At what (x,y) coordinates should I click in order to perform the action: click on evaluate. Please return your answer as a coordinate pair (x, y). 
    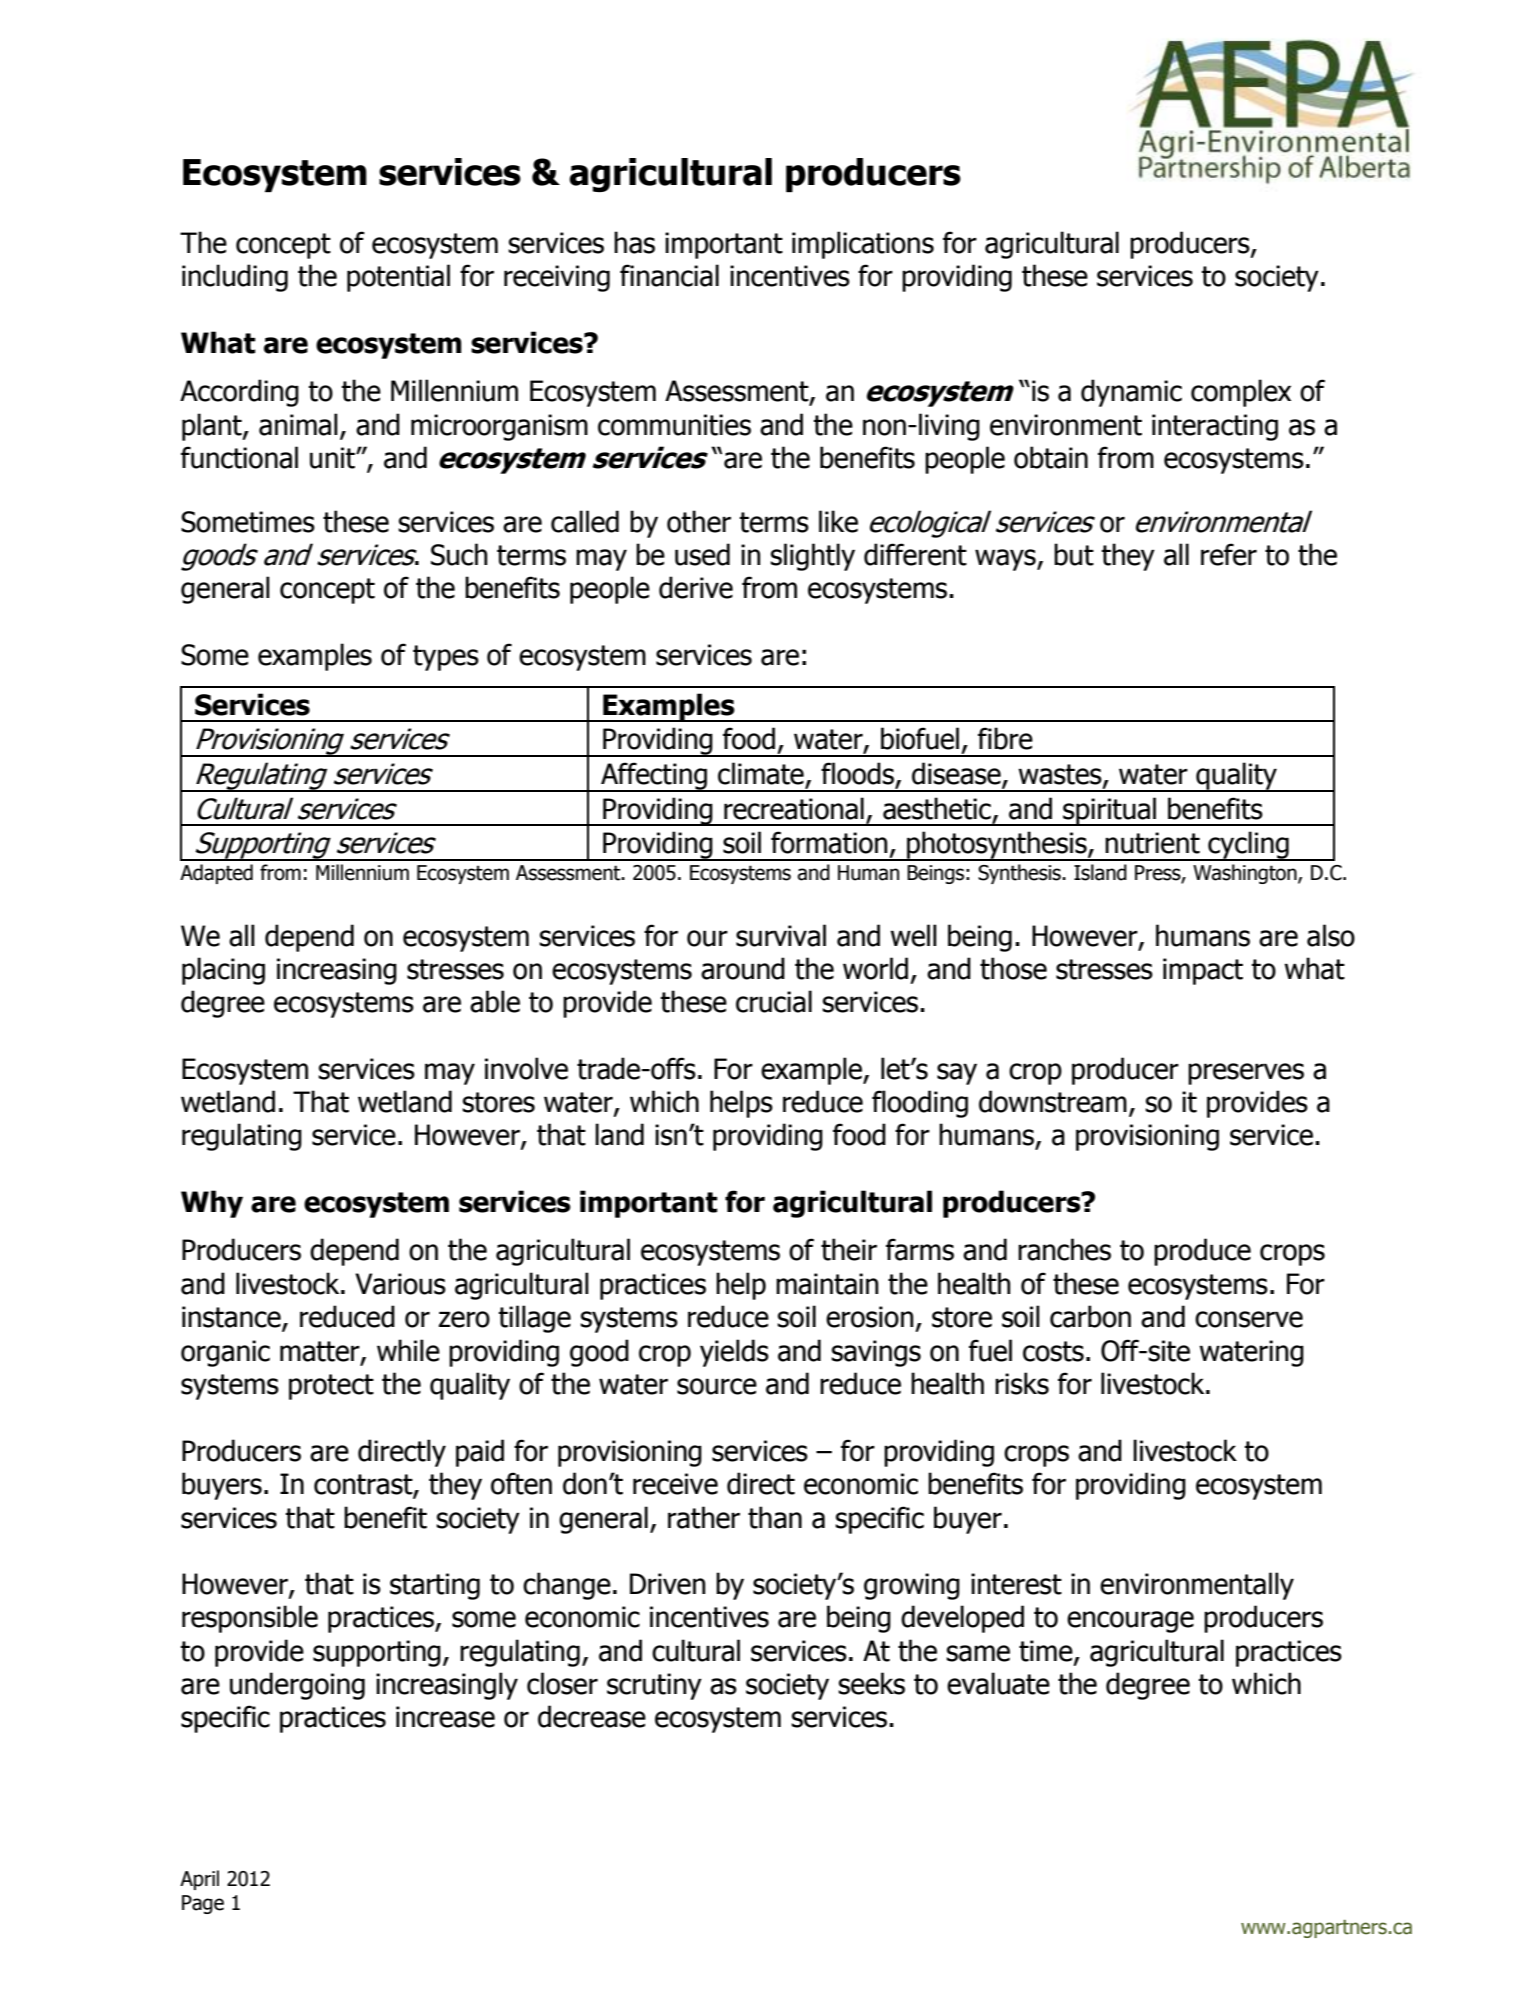
    Looking at the image, I should click on (998, 1683).
